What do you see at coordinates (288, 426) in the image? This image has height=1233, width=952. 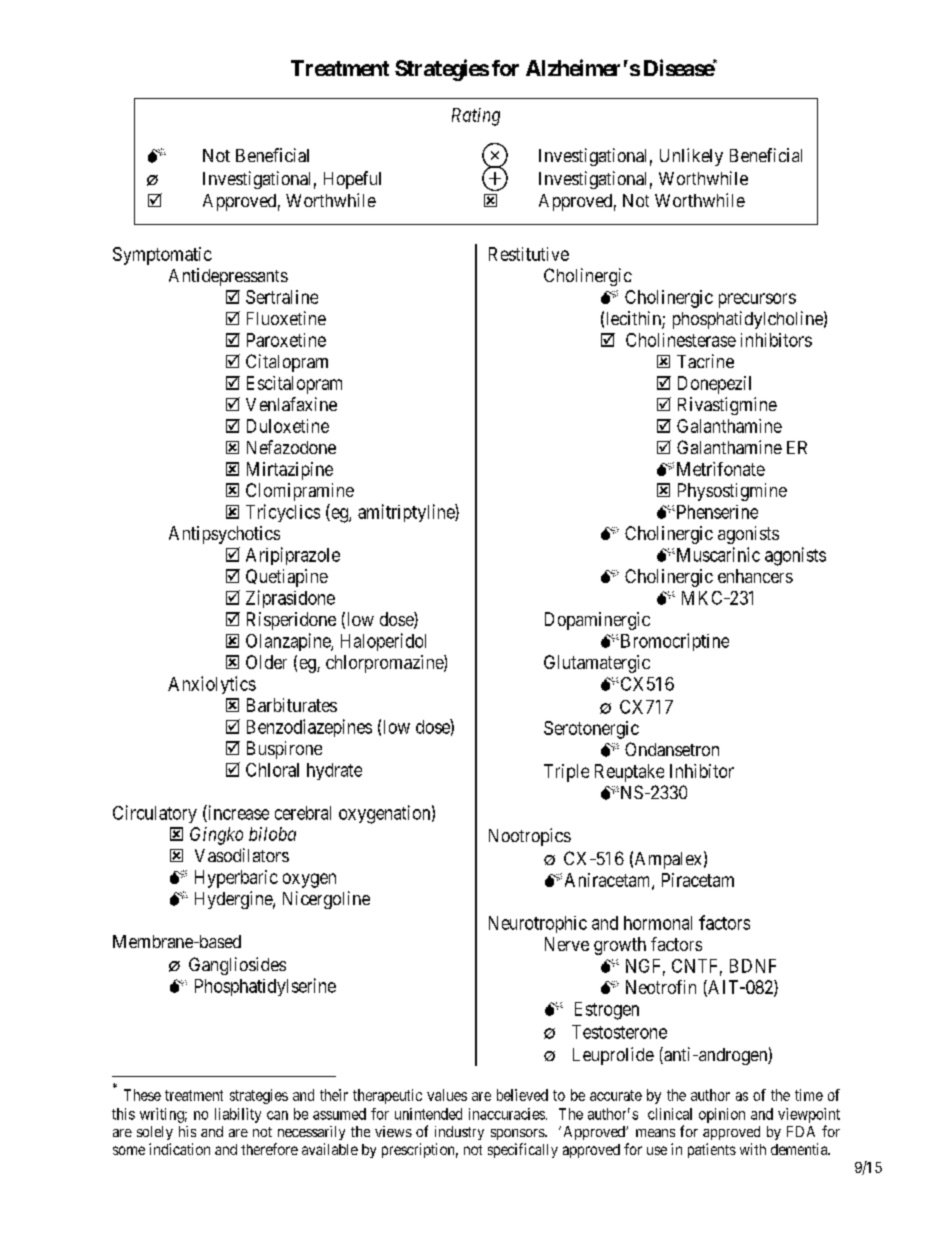 I see `Duloxetine` at bounding box center [288, 426].
